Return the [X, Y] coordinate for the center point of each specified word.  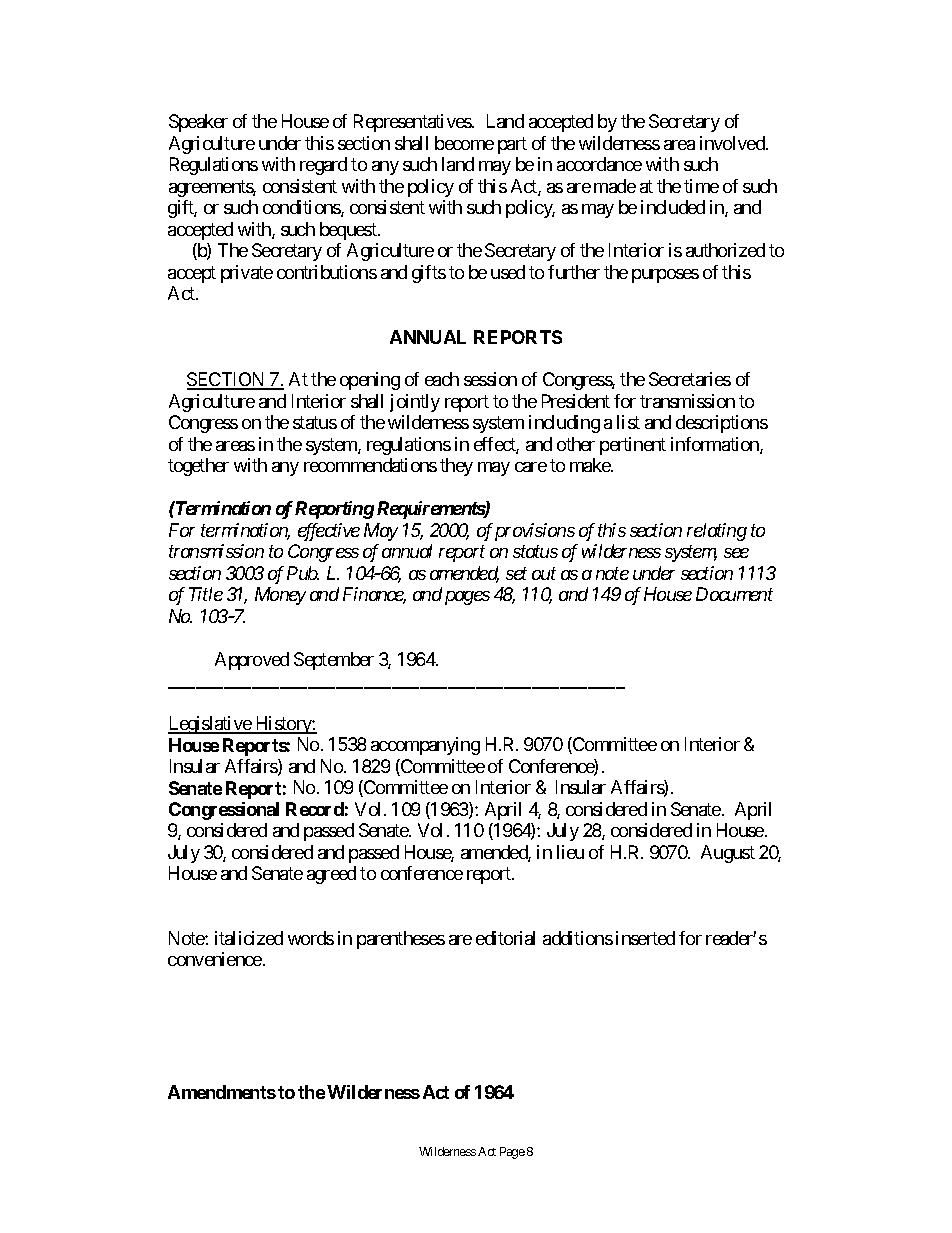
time [701, 186]
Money [280, 596]
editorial [505, 938]
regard [323, 166]
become [464, 143]
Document [734, 594]
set [516, 573]
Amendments [222, 1092]
